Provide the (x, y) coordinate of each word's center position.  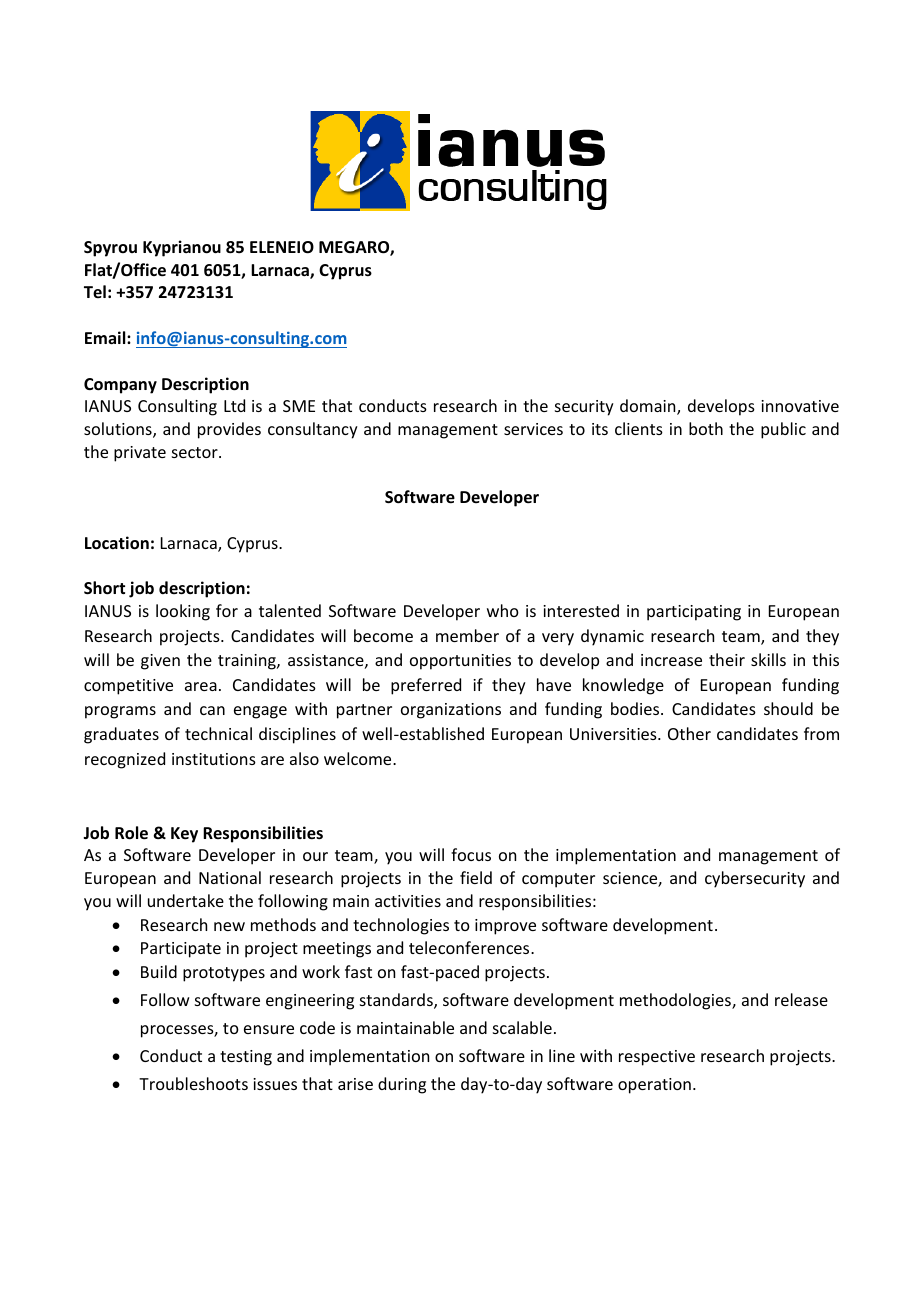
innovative (800, 406)
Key (184, 835)
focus (471, 854)
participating (694, 613)
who (503, 610)
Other (689, 733)
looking (183, 612)
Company (120, 386)
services (533, 429)
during (402, 1085)
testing (246, 1058)
